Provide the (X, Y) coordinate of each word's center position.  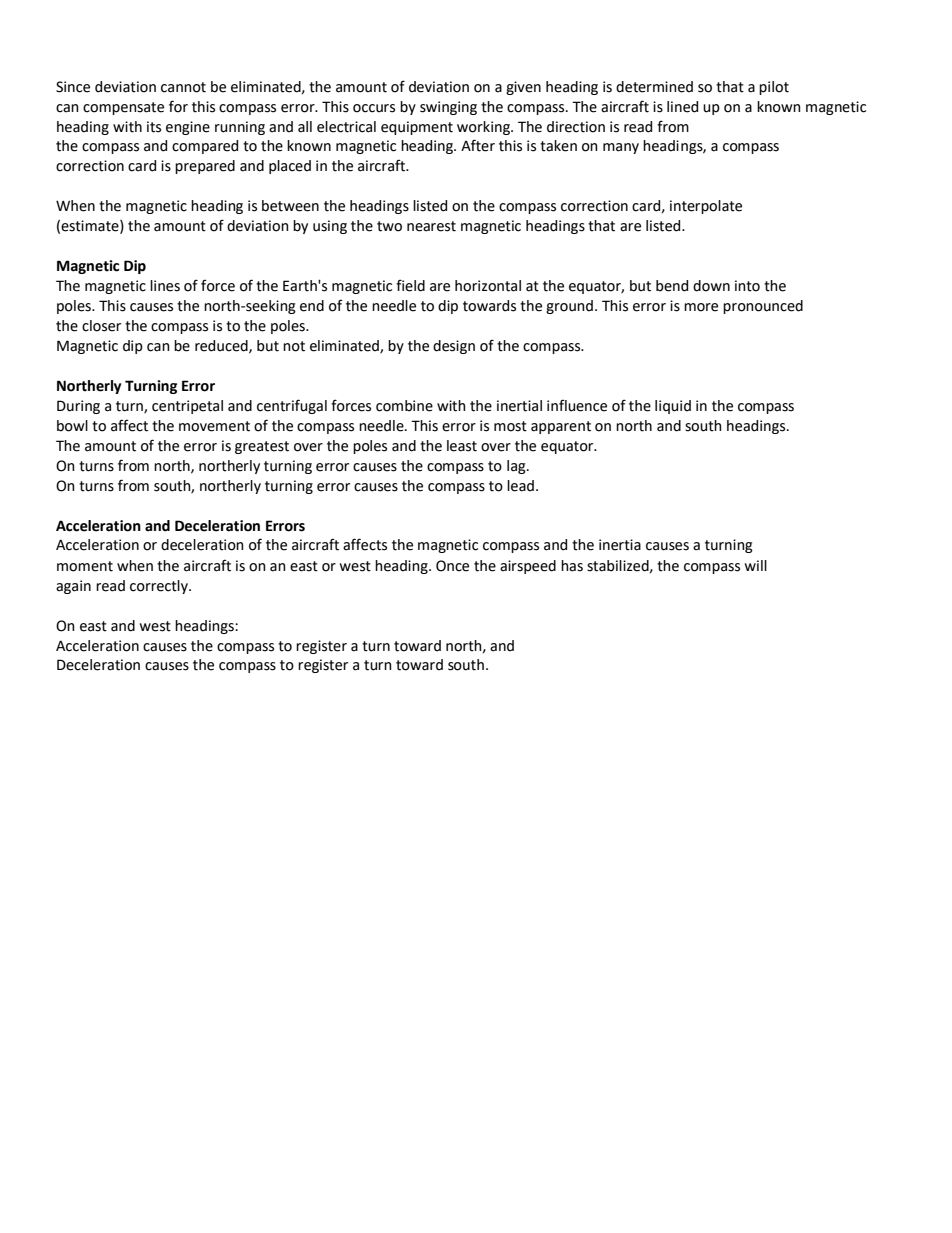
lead (520, 486)
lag (517, 467)
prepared (205, 167)
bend (672, 286)
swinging (448, 108)
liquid (673, 407)
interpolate (706, 207)
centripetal (187, 407)
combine (404, 406)
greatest (262, 447)
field (410, 285)
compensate (123, 108)
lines (165, 286)
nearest (431, 226)
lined (682, 107)
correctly (160, 587)
